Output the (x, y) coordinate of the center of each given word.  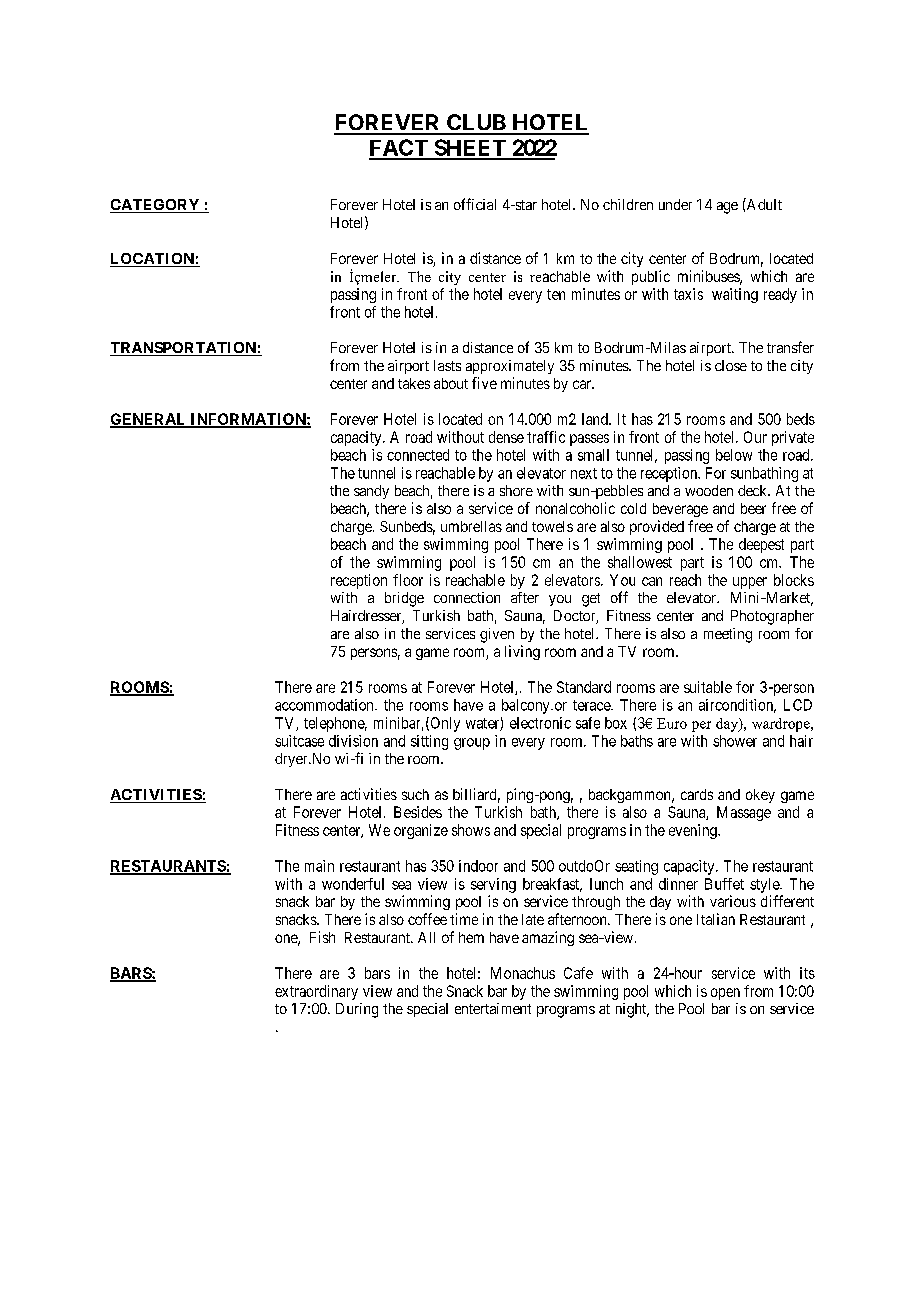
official (475, 204)
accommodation (325, 705)
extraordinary (316, 992)
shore (516, 490)
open (725, 994)
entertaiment (493, 1008)
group (472, 744)
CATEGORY (156, 206)
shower (735, 741)
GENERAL (149, 420)
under (675, 204)
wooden (709, 490)
